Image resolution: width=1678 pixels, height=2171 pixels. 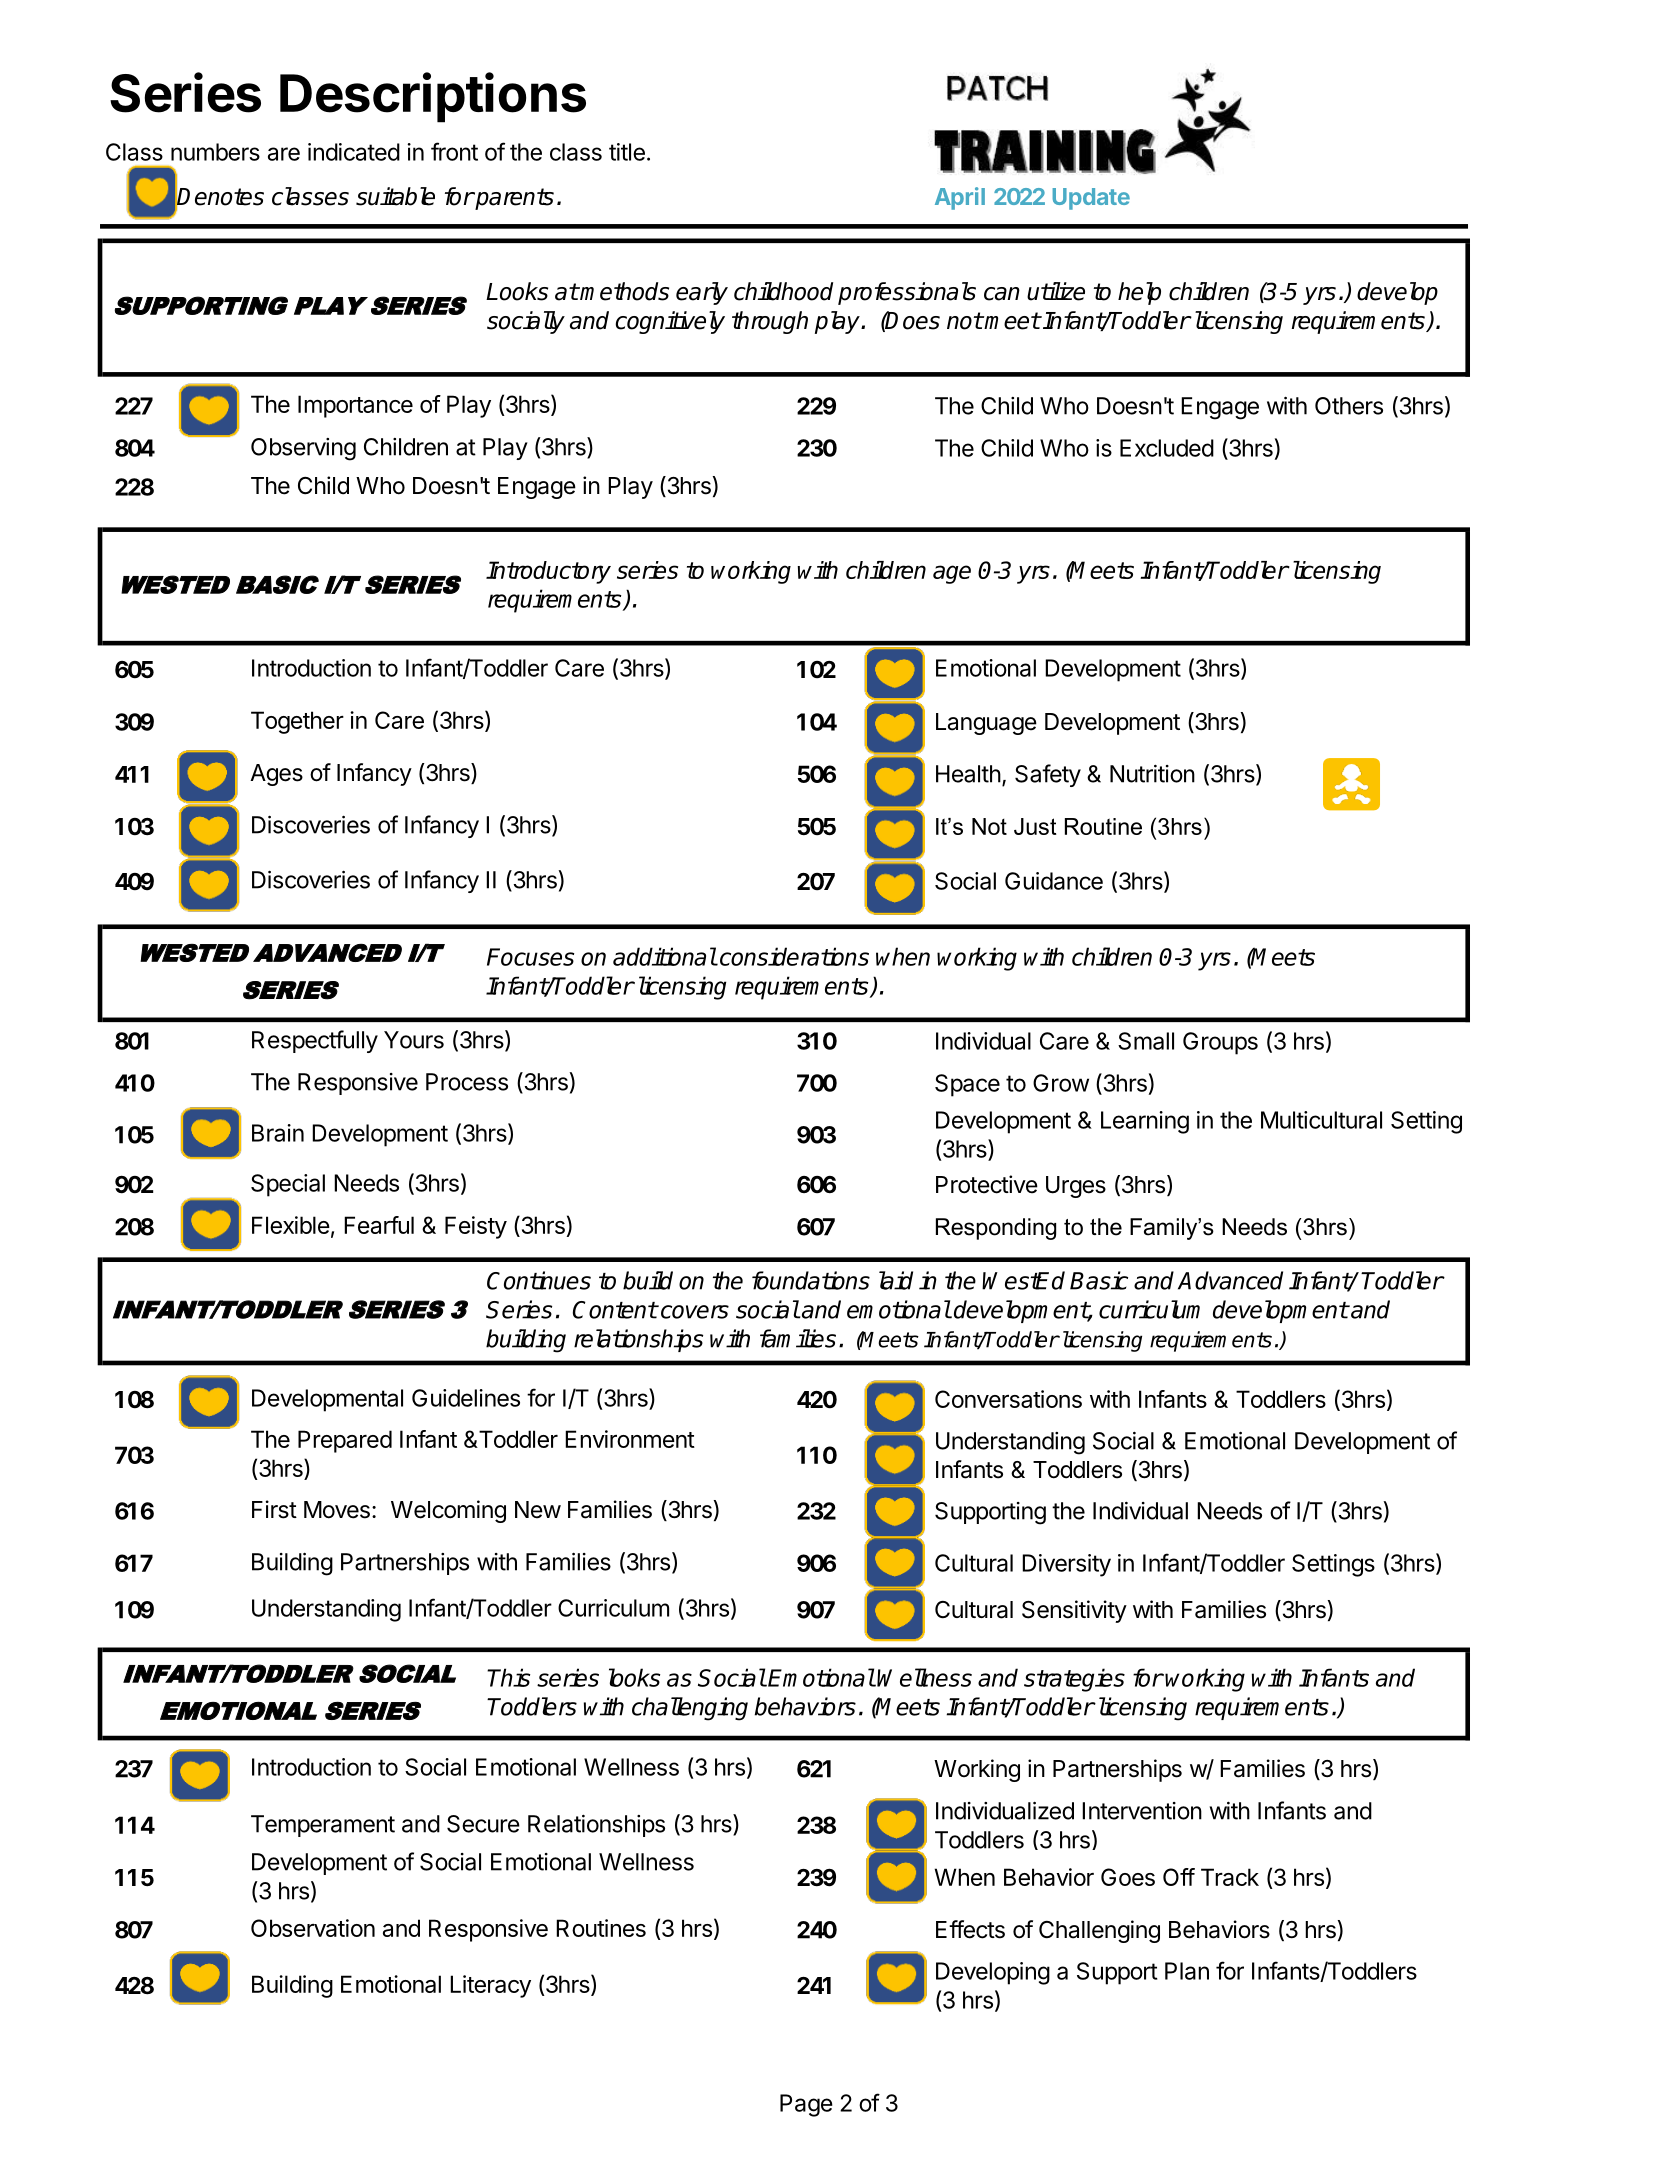 What do you see at coordinates (315, 1041) in the document?
I see `Respectfully` at bounding box center [315, 1041].
